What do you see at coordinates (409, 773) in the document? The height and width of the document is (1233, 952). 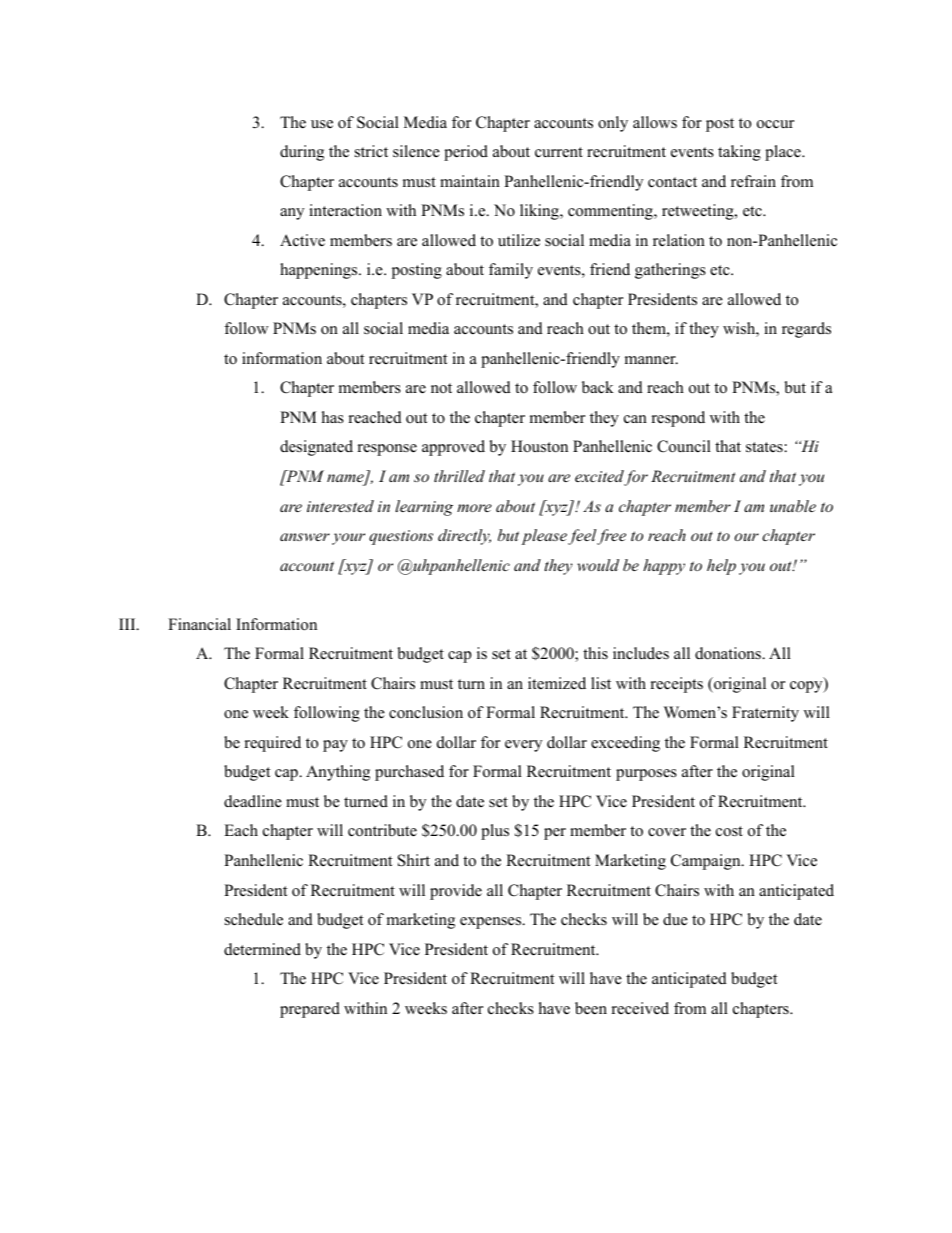 I see `purchased` at bounding box center [409, 773].
